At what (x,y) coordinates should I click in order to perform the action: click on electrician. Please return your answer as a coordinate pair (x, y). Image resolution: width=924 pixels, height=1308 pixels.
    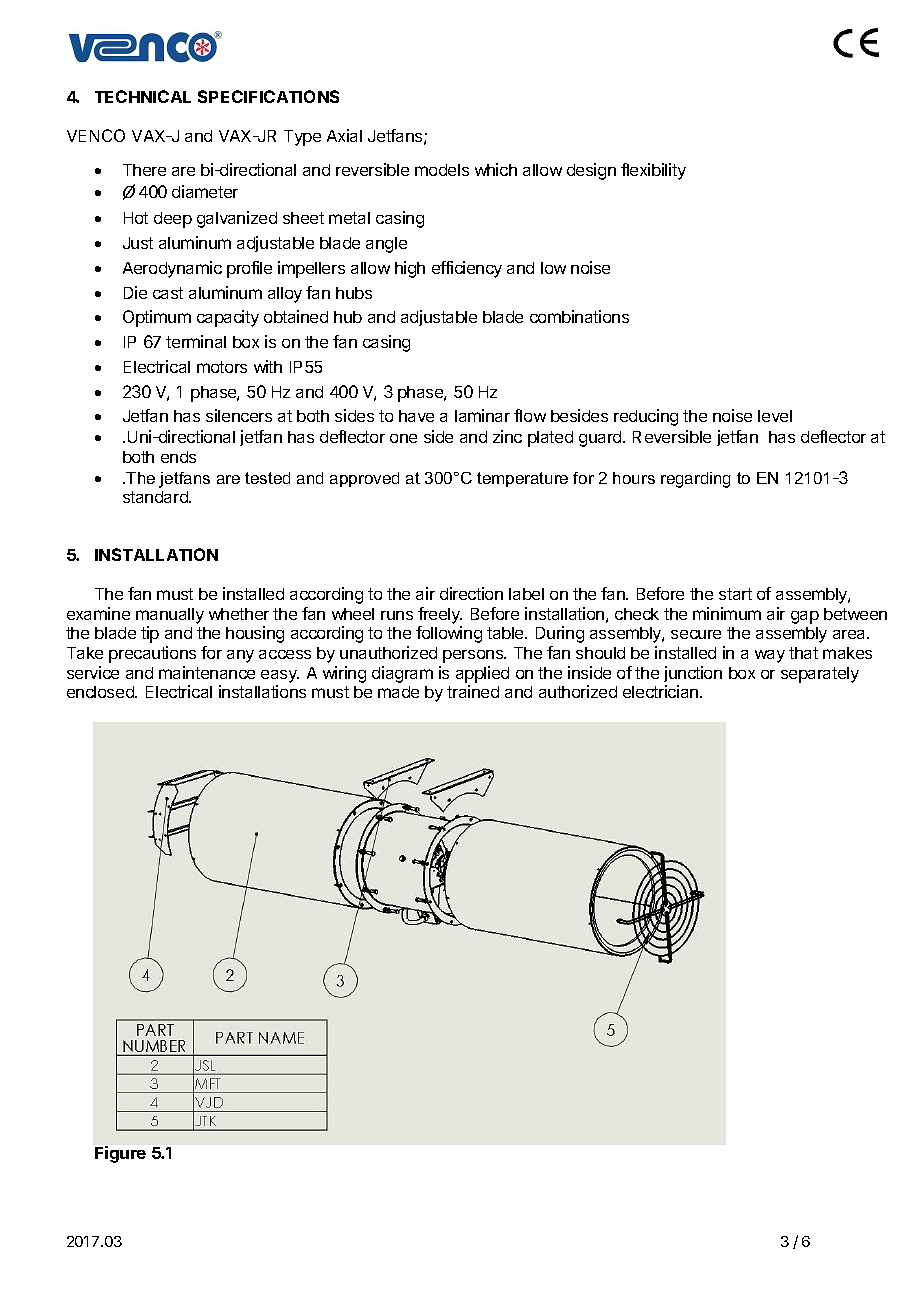
    Looking at the image, I should click on (662, 691).
